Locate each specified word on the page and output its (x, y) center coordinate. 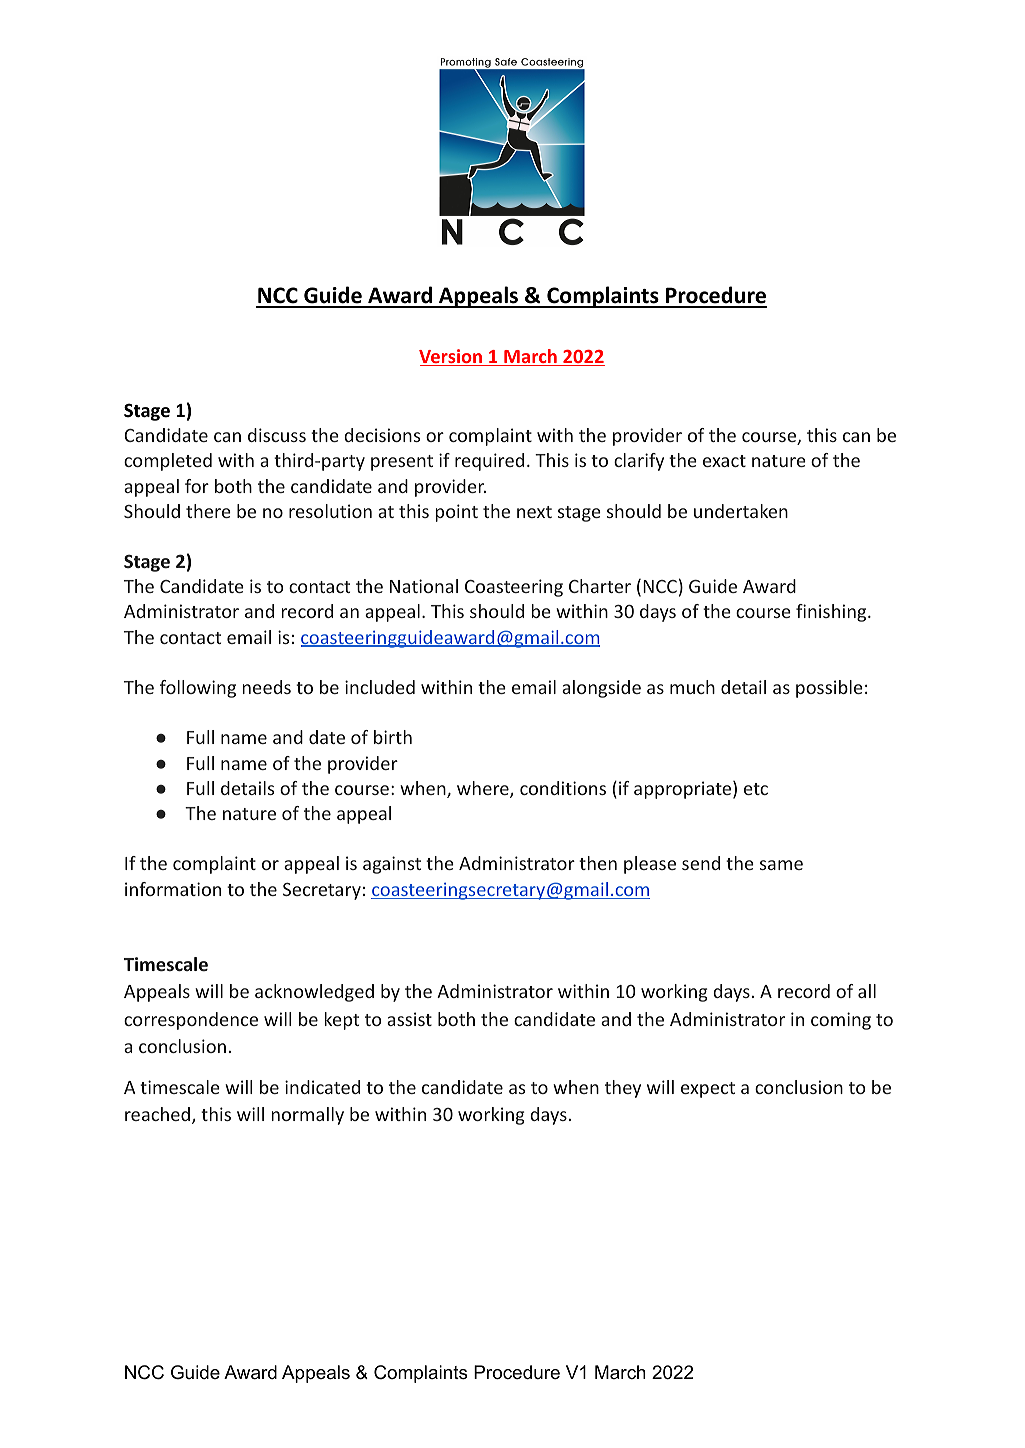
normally (307, 1116)
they (623, 1089)
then (598, 863)
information (173, 889)
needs (266, 687)
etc (756, 789)
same (781, 865)
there (208, 511)
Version (451, 357)
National (424, 586)
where (484, 789)
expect (708, 1090)
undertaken (741, 511)
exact (724, 461)
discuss (277, 435)
